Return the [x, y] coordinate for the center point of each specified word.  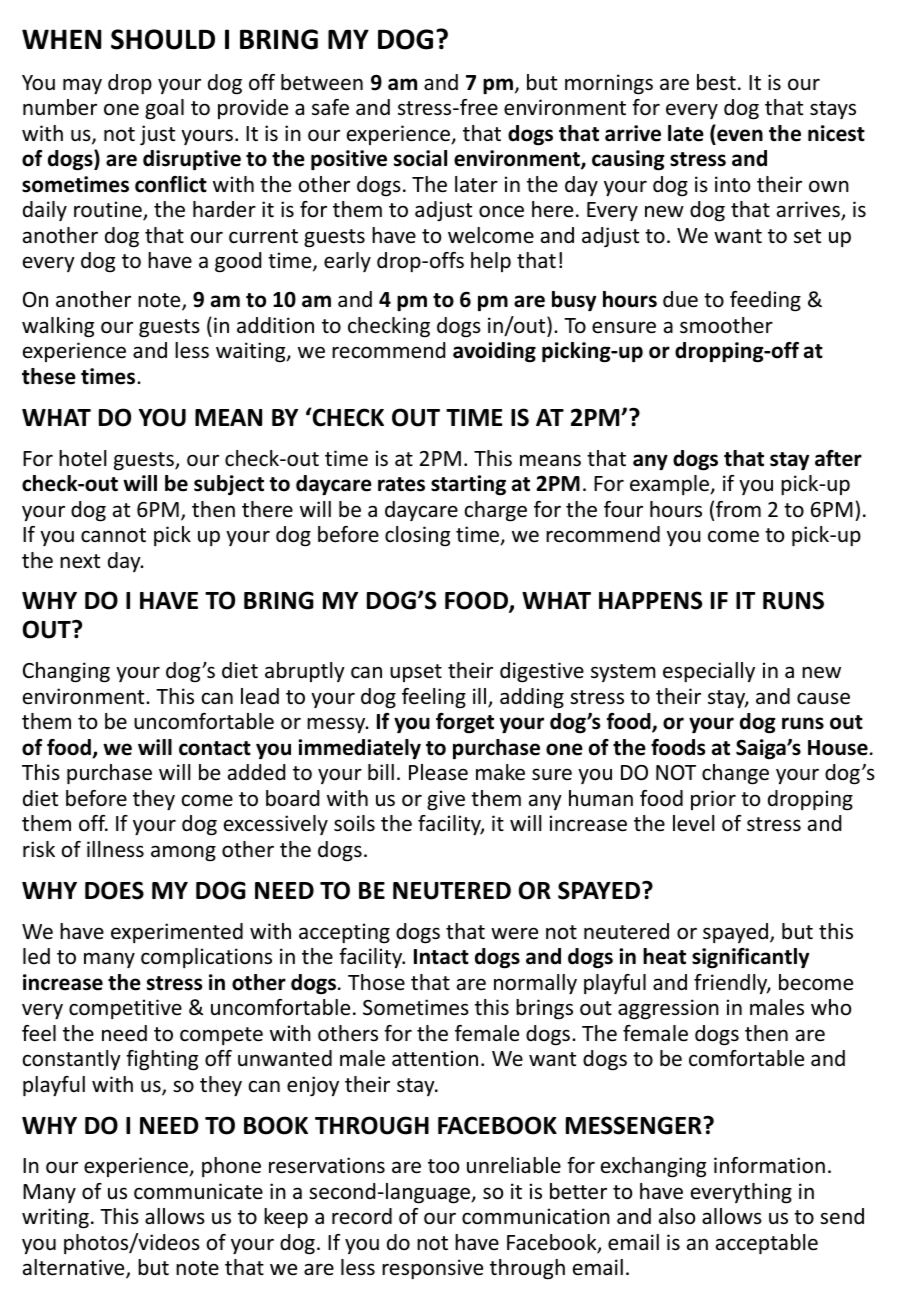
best [716, 82]
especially [709, 672]
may [82, 86]
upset [416, 673]
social [420, 158]
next [80, 561]
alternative [75, 1269]
